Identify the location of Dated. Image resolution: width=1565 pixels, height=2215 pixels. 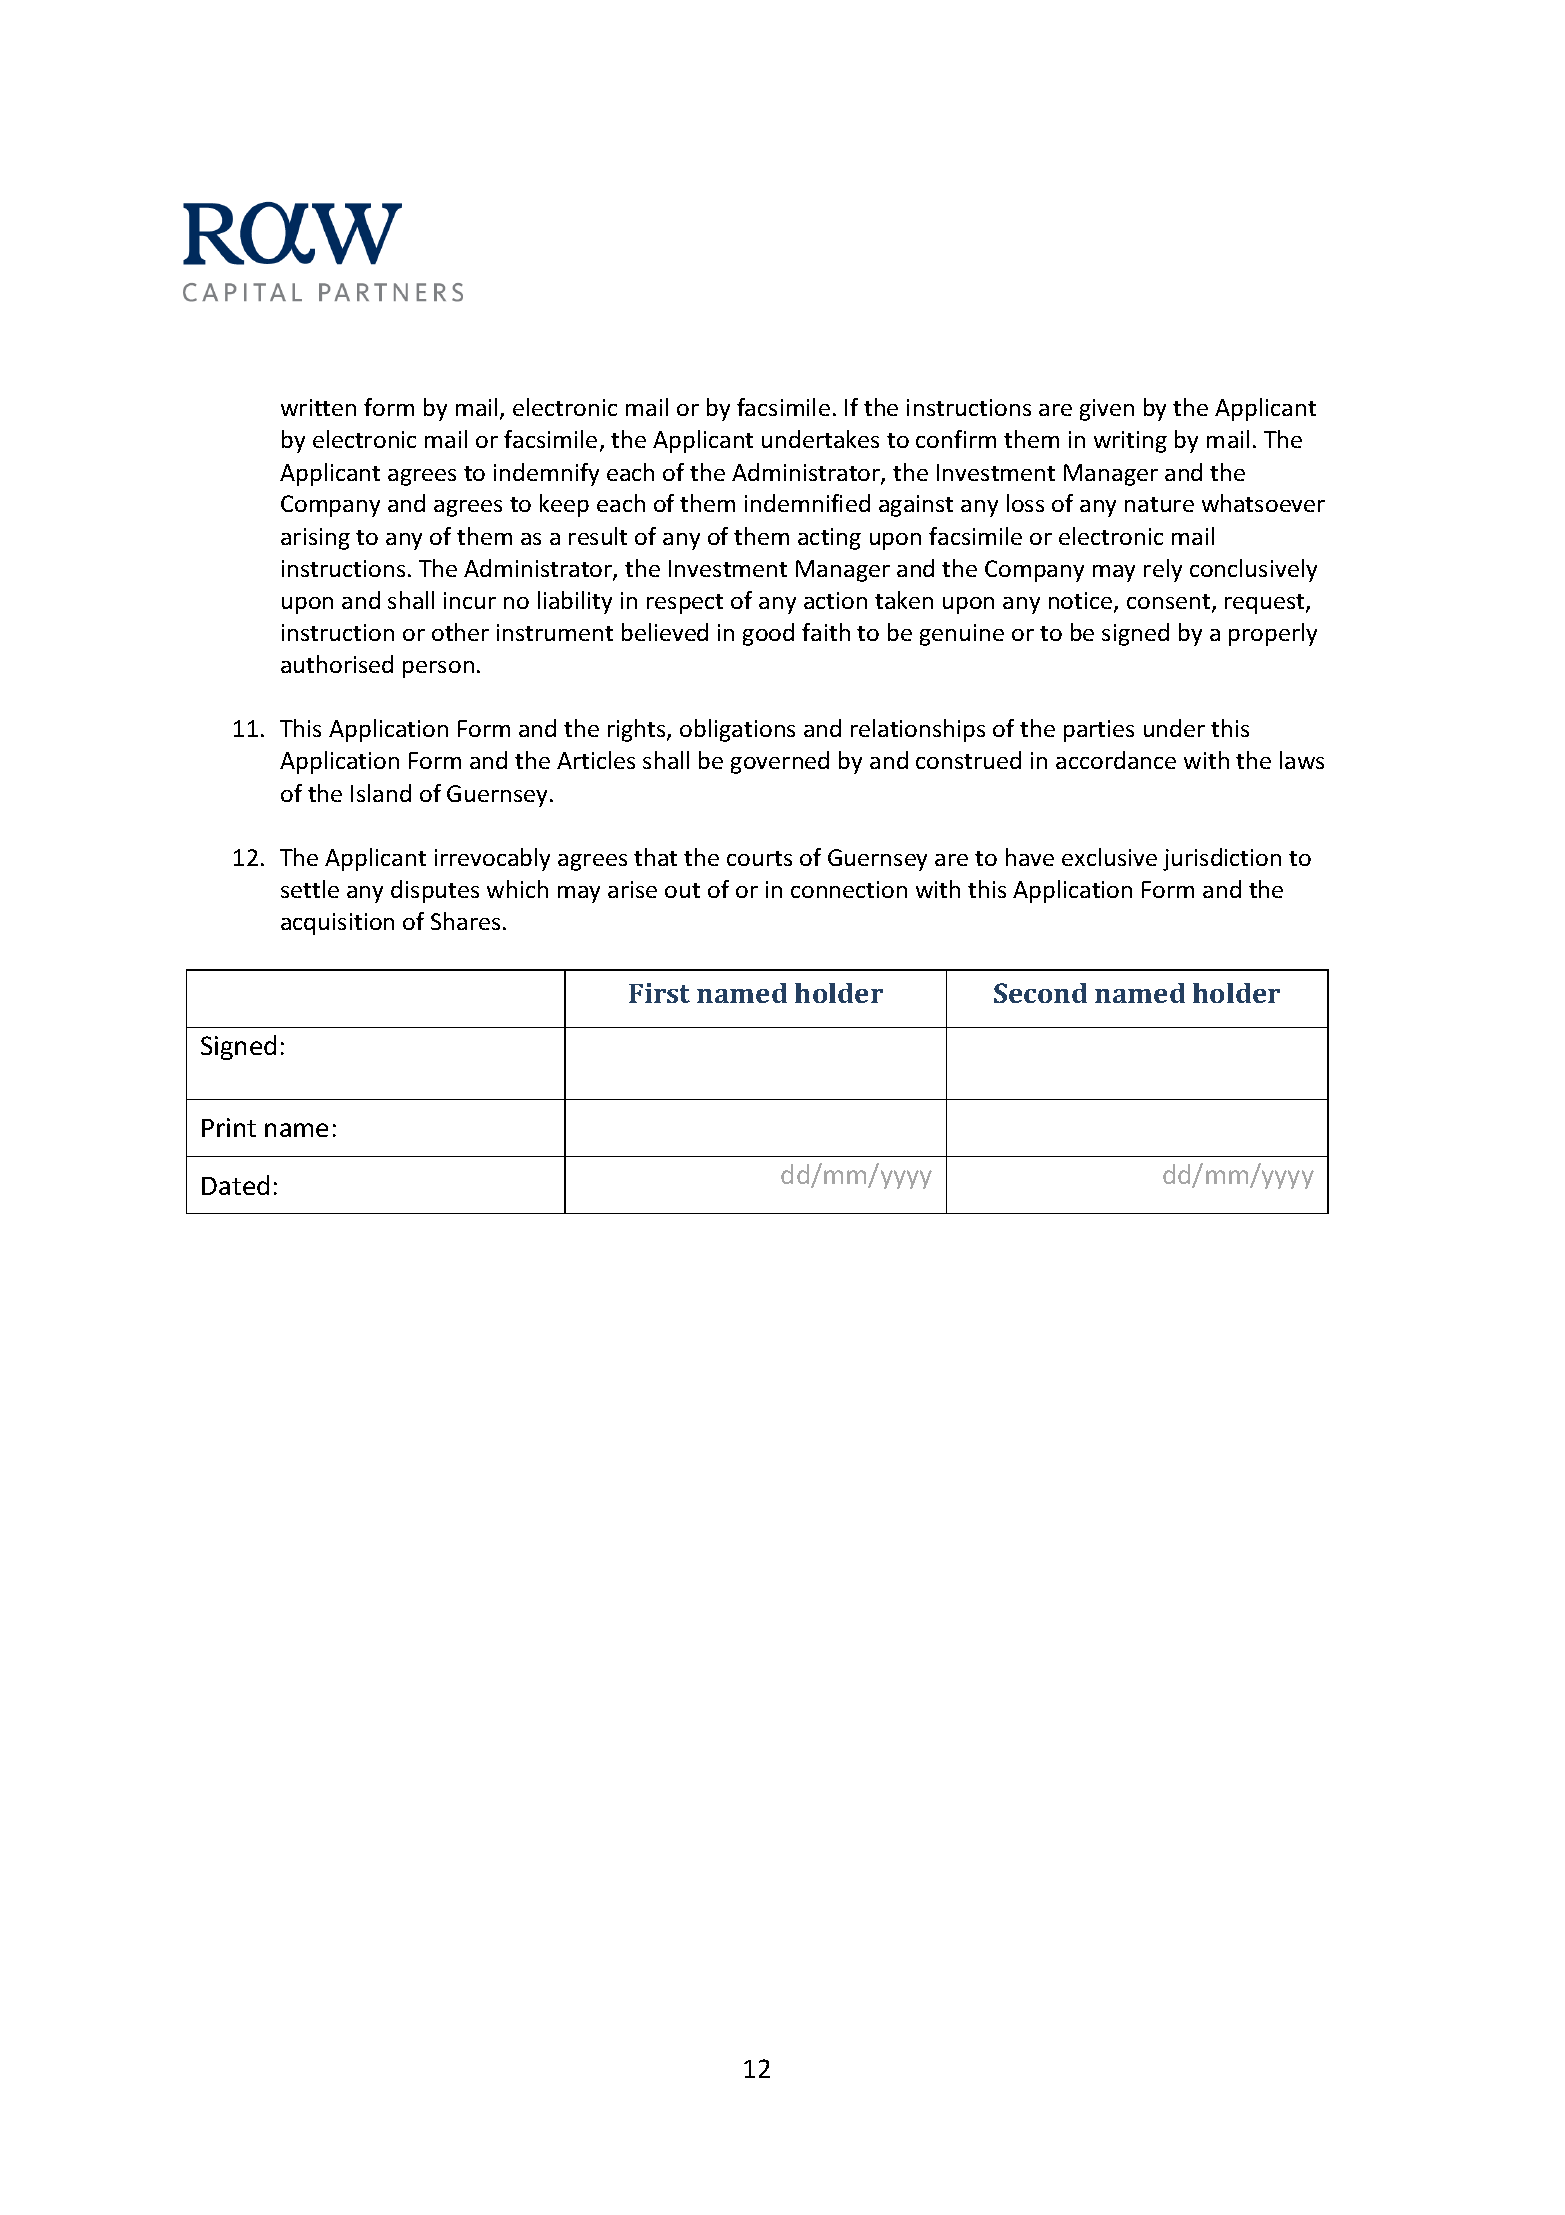
(235, 1185).
